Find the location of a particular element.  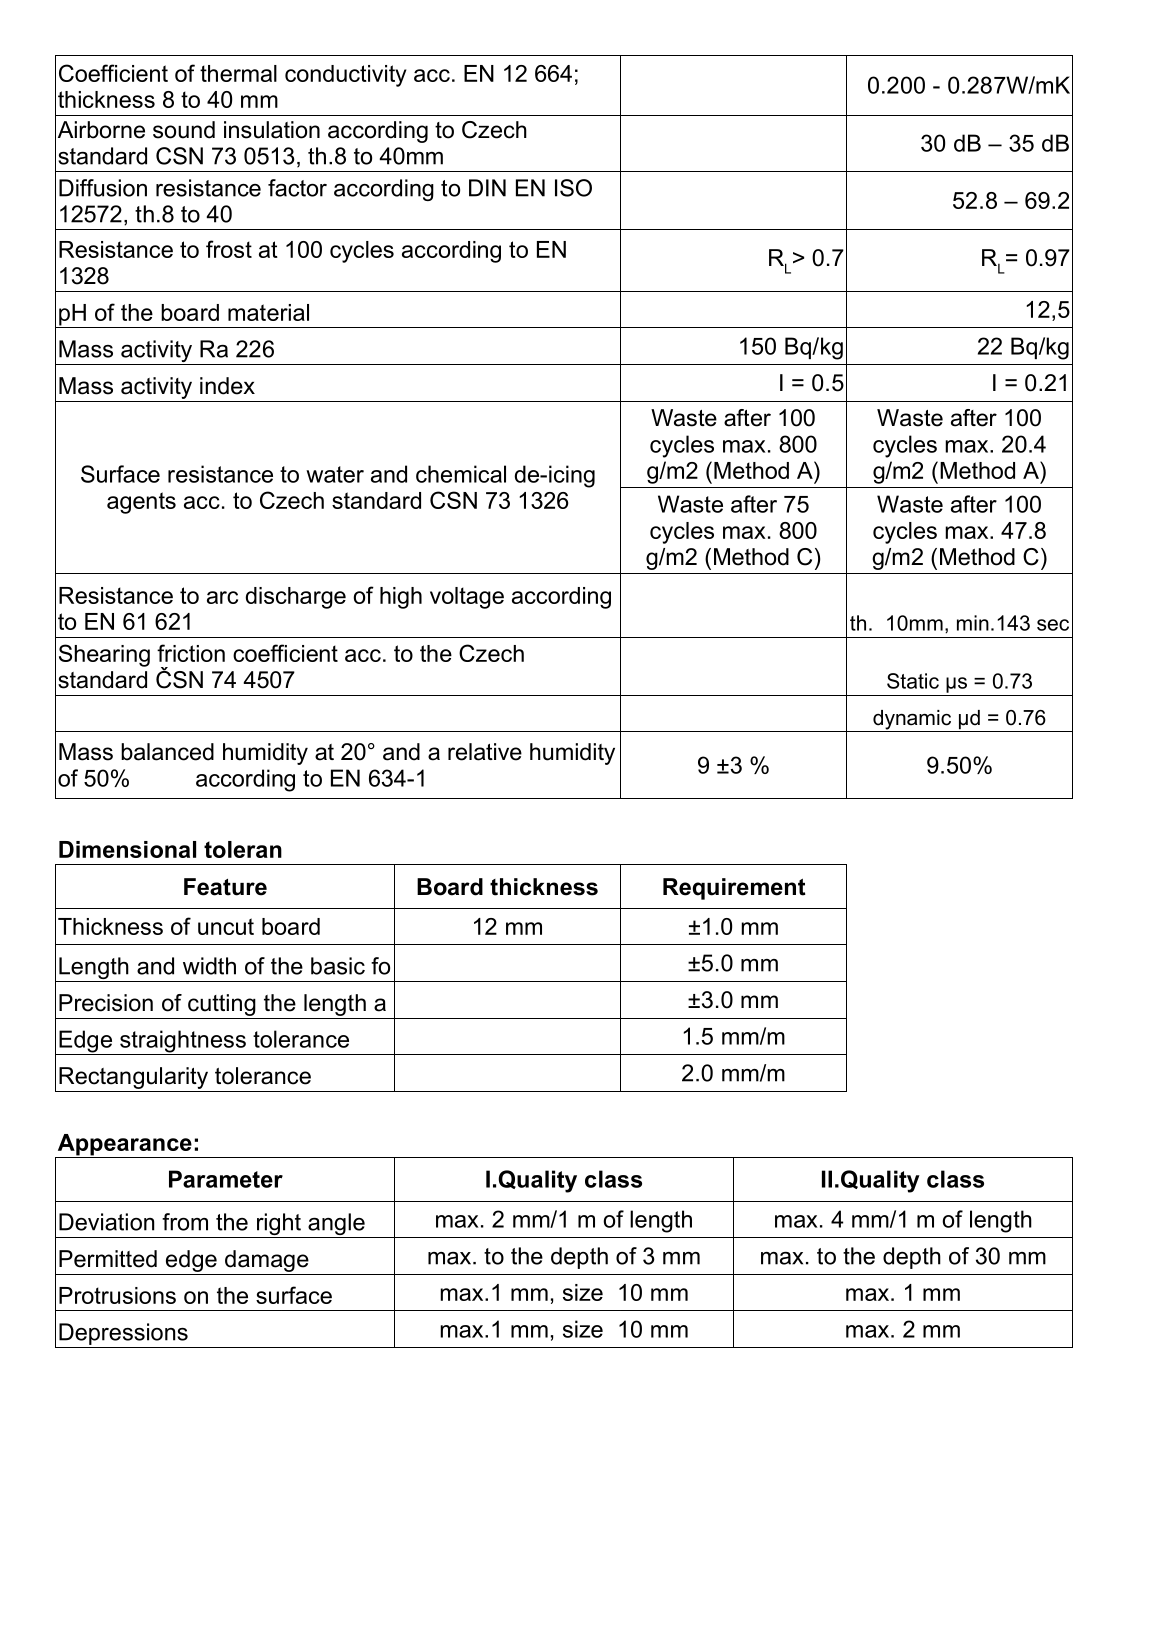

damage is located at coordinates (267, 1261).
